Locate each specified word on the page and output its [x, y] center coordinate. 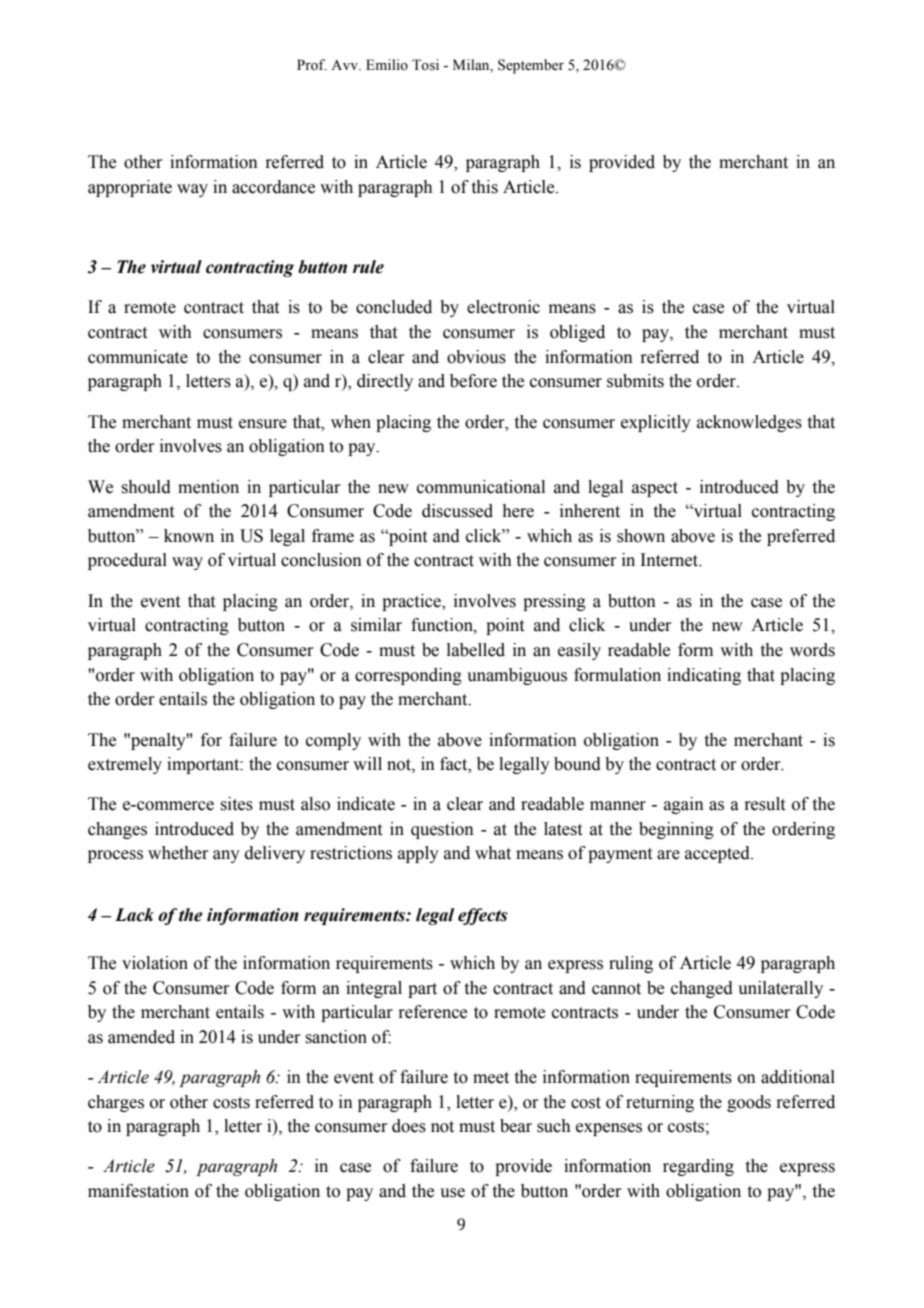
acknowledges [749, 423]
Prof [312, 65]
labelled [476, 650]
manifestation [138, 1191]
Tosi [425, 65]
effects [483, 916]
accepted [718, 854]
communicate [138, 357]
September [531, 66]
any [226, 856]
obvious [476, 357]
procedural [127, 561]
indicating [704, 676]
